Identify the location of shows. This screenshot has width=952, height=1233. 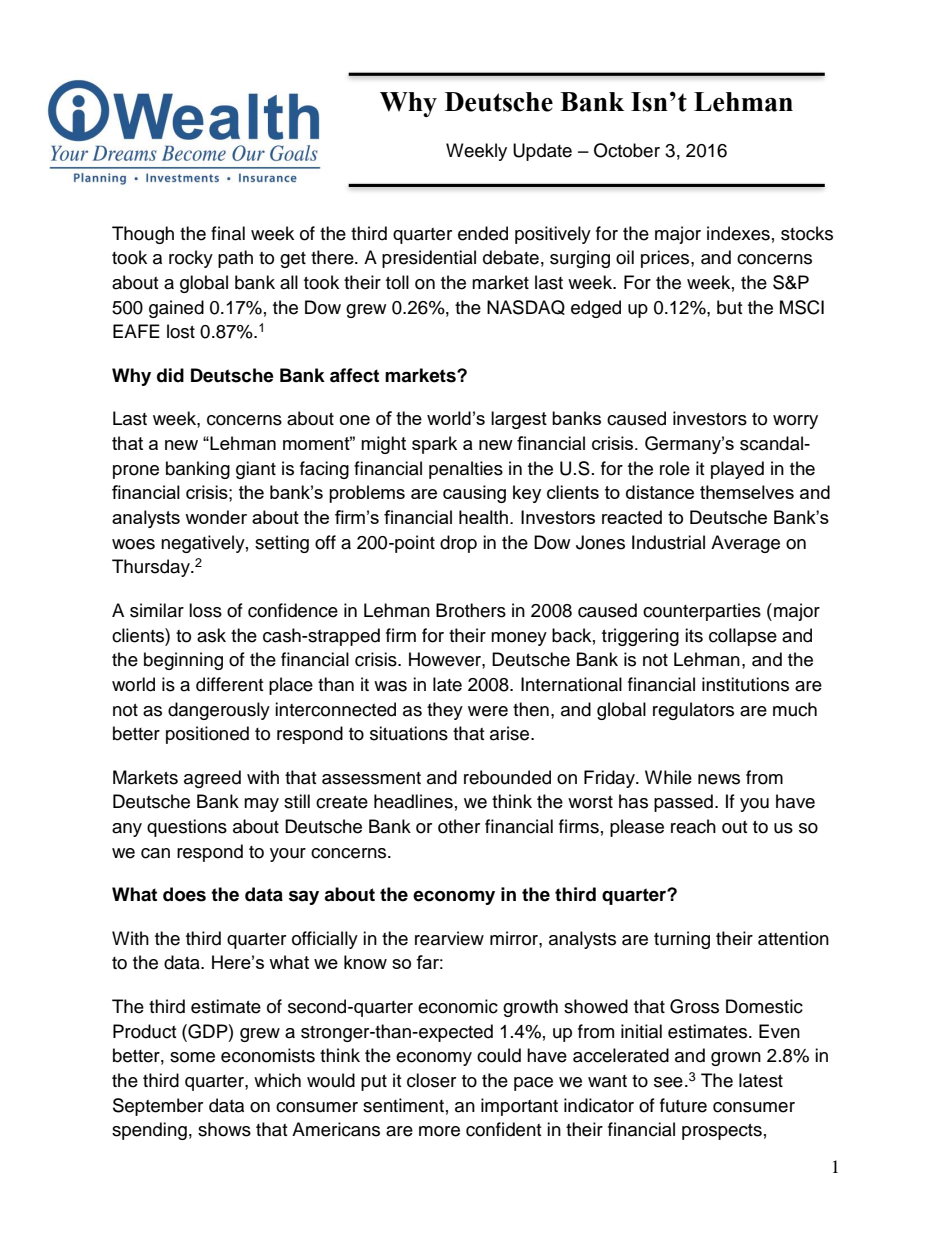
(224, 1129).
